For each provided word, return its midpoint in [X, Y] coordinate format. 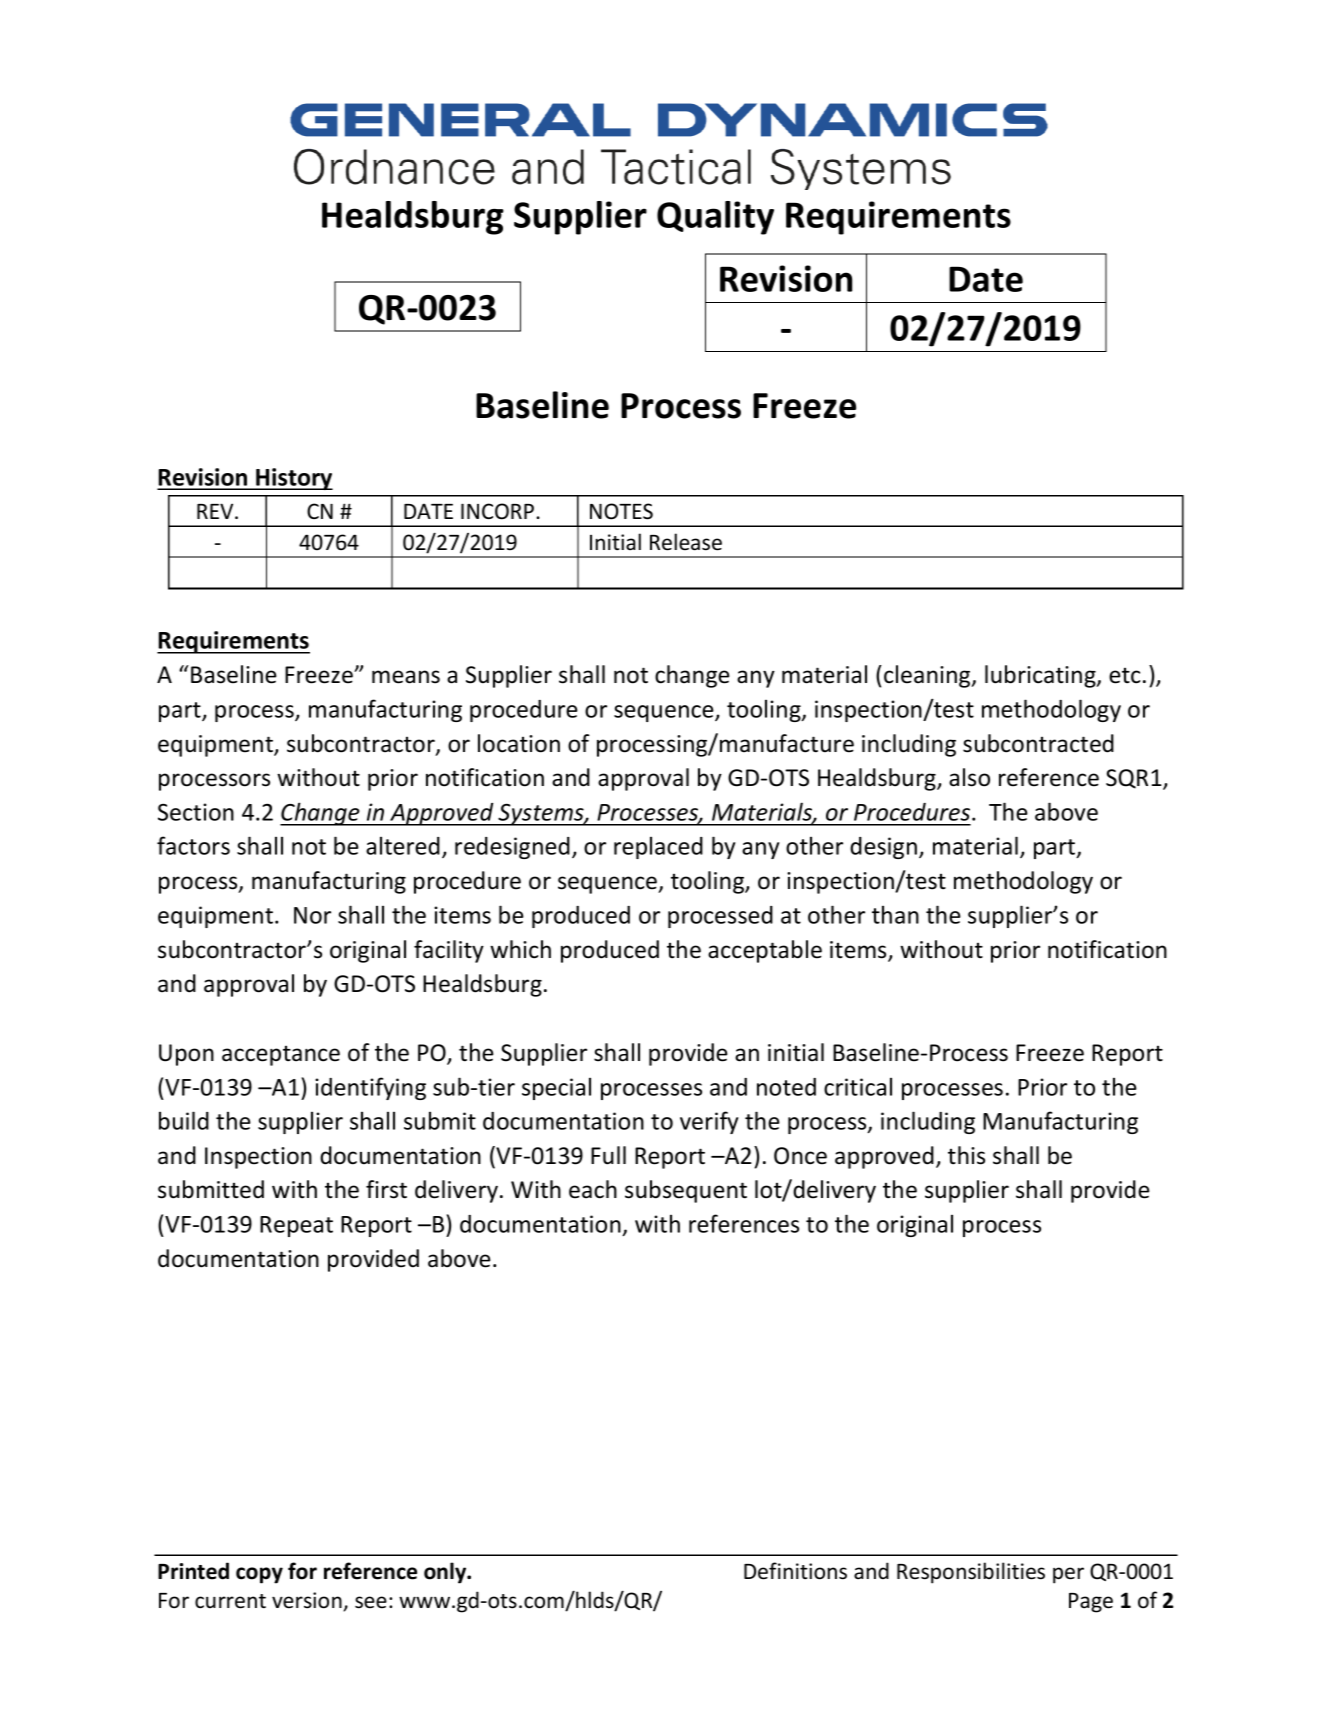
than [895, 915]
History [293, 479]
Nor [312, 915]
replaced [658, 848]
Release [686, 542]
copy [259, 1575]
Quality [715, 218]
